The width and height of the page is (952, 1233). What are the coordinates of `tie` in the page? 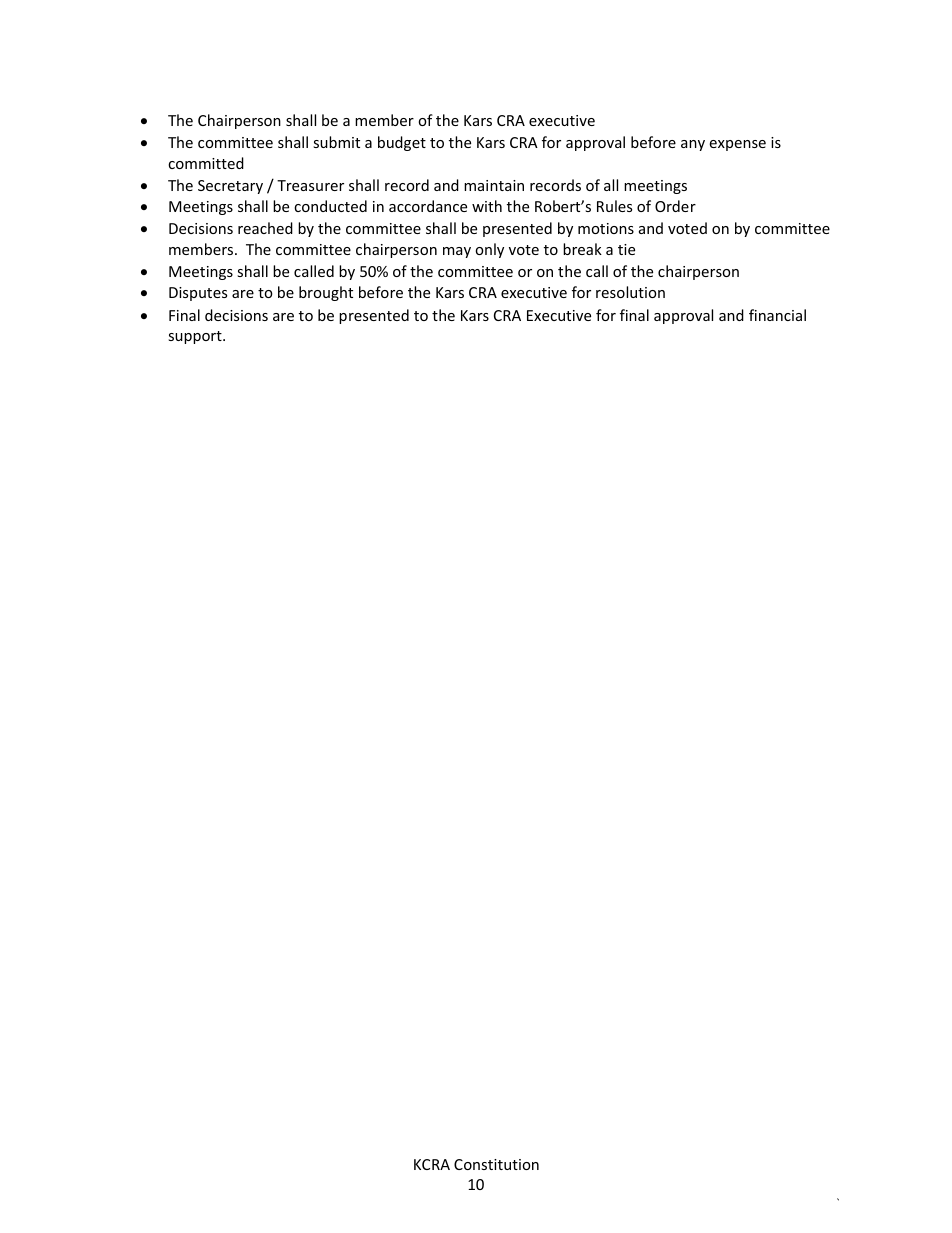 It's located at (626, 249).
